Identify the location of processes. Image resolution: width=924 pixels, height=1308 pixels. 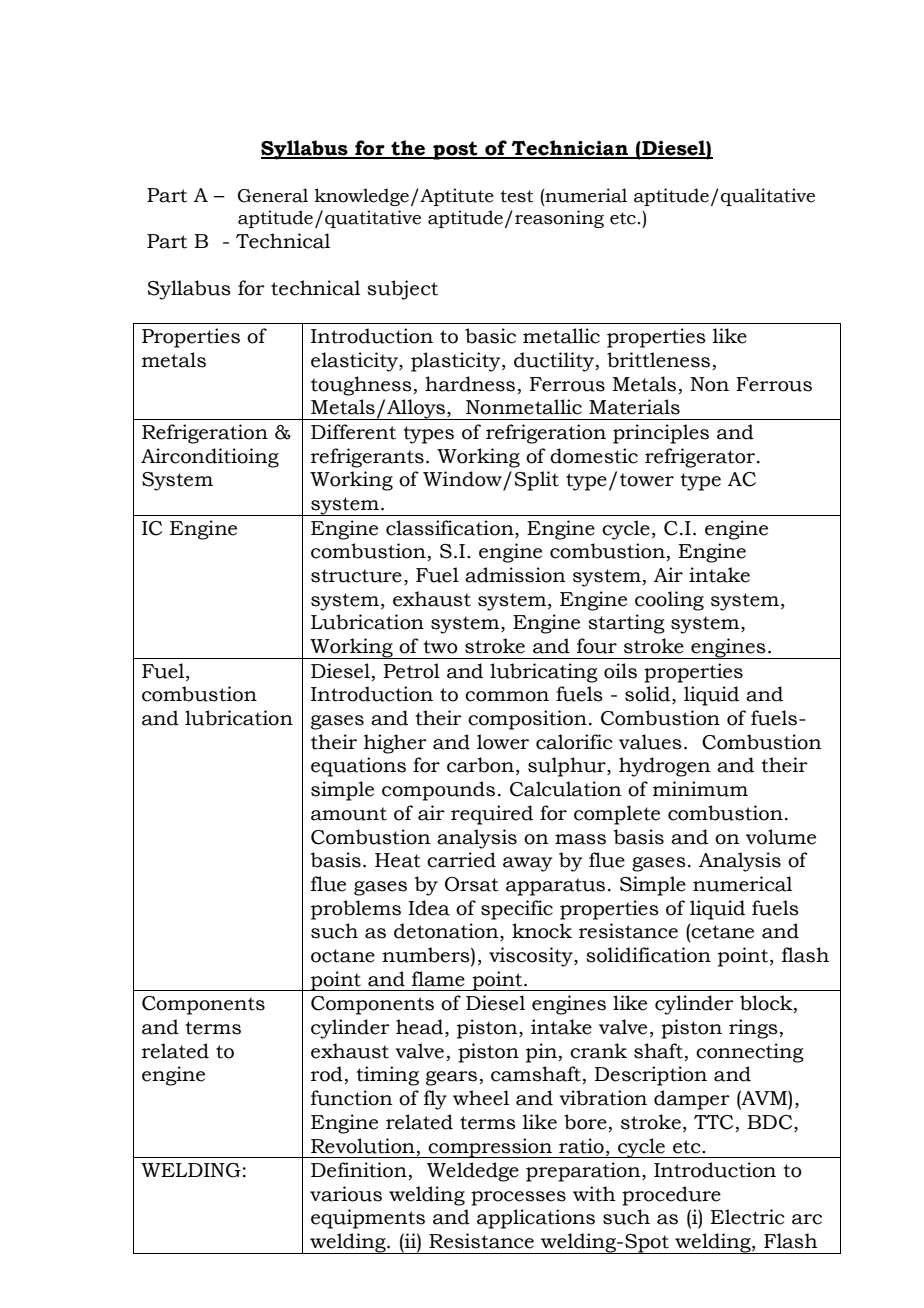
(518, 1198).
